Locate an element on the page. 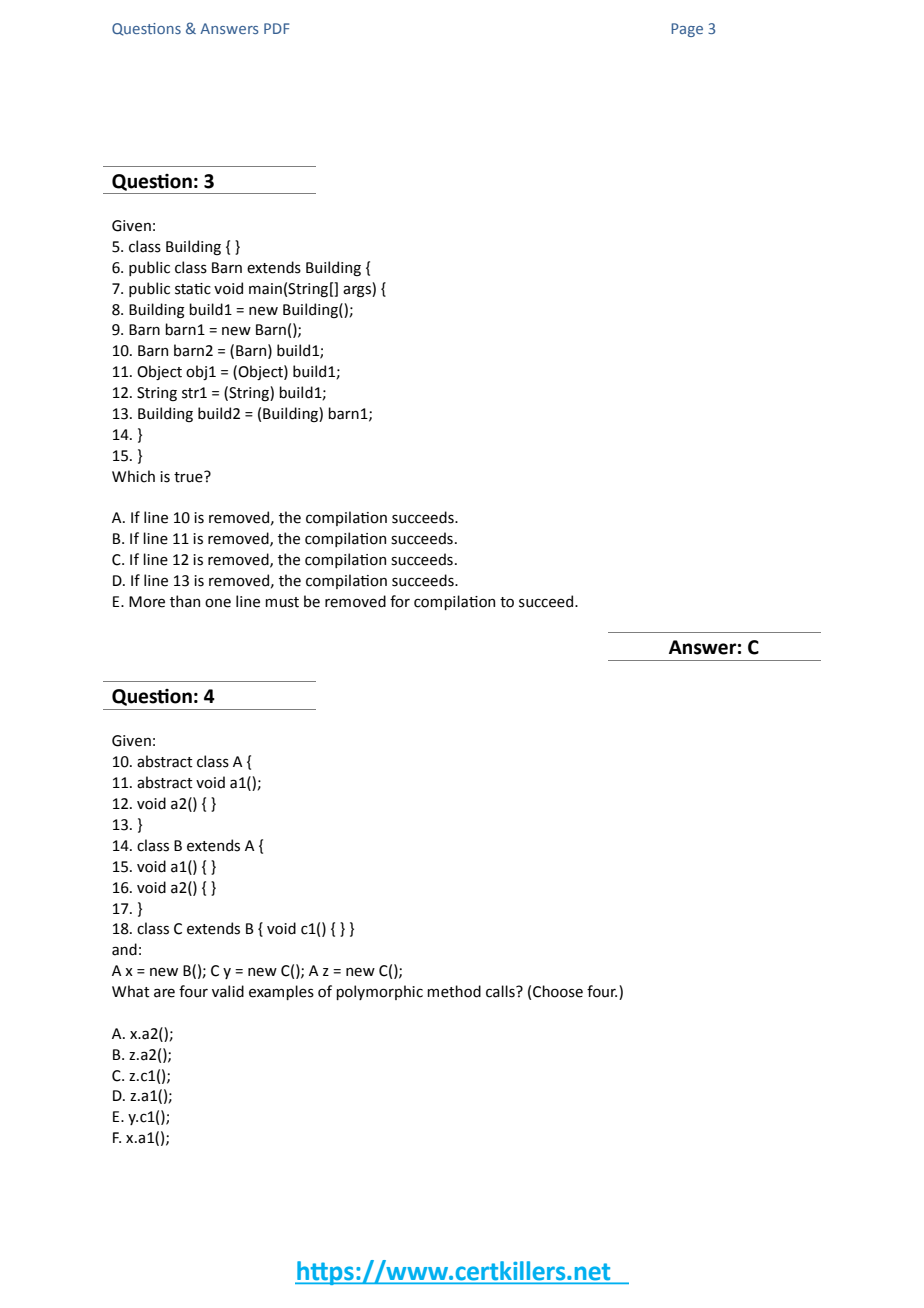  must is located at coordinates (282, 602).
